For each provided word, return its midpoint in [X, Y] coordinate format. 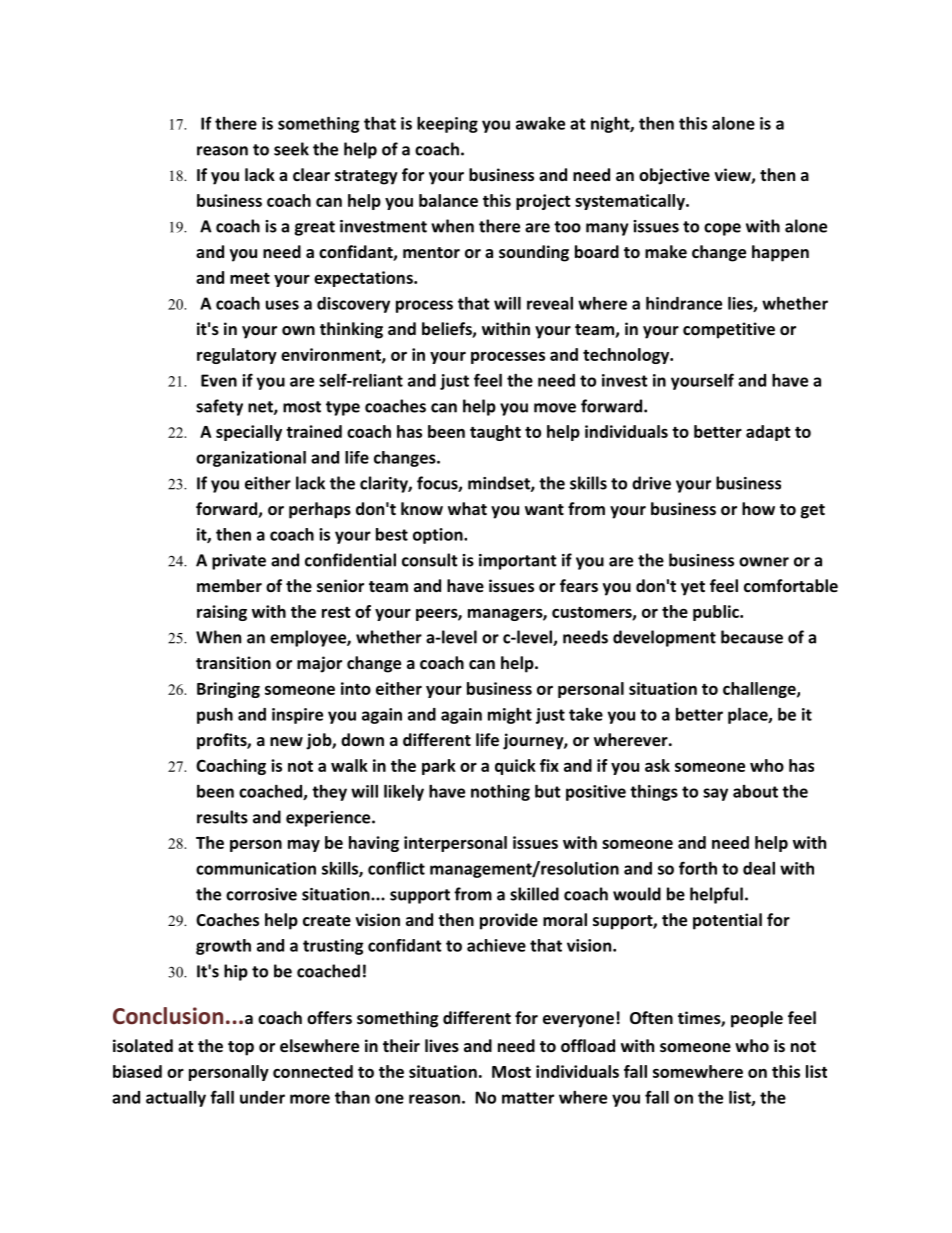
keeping [447, 125]
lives [442, 1045]
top [241, 1048]
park [439, 767]
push [215, 716]
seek [291, 149]
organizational [251, 459]
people [757, 1019]
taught [495, 433]
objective [674, 176]
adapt [768, 433]
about [755, 791]
